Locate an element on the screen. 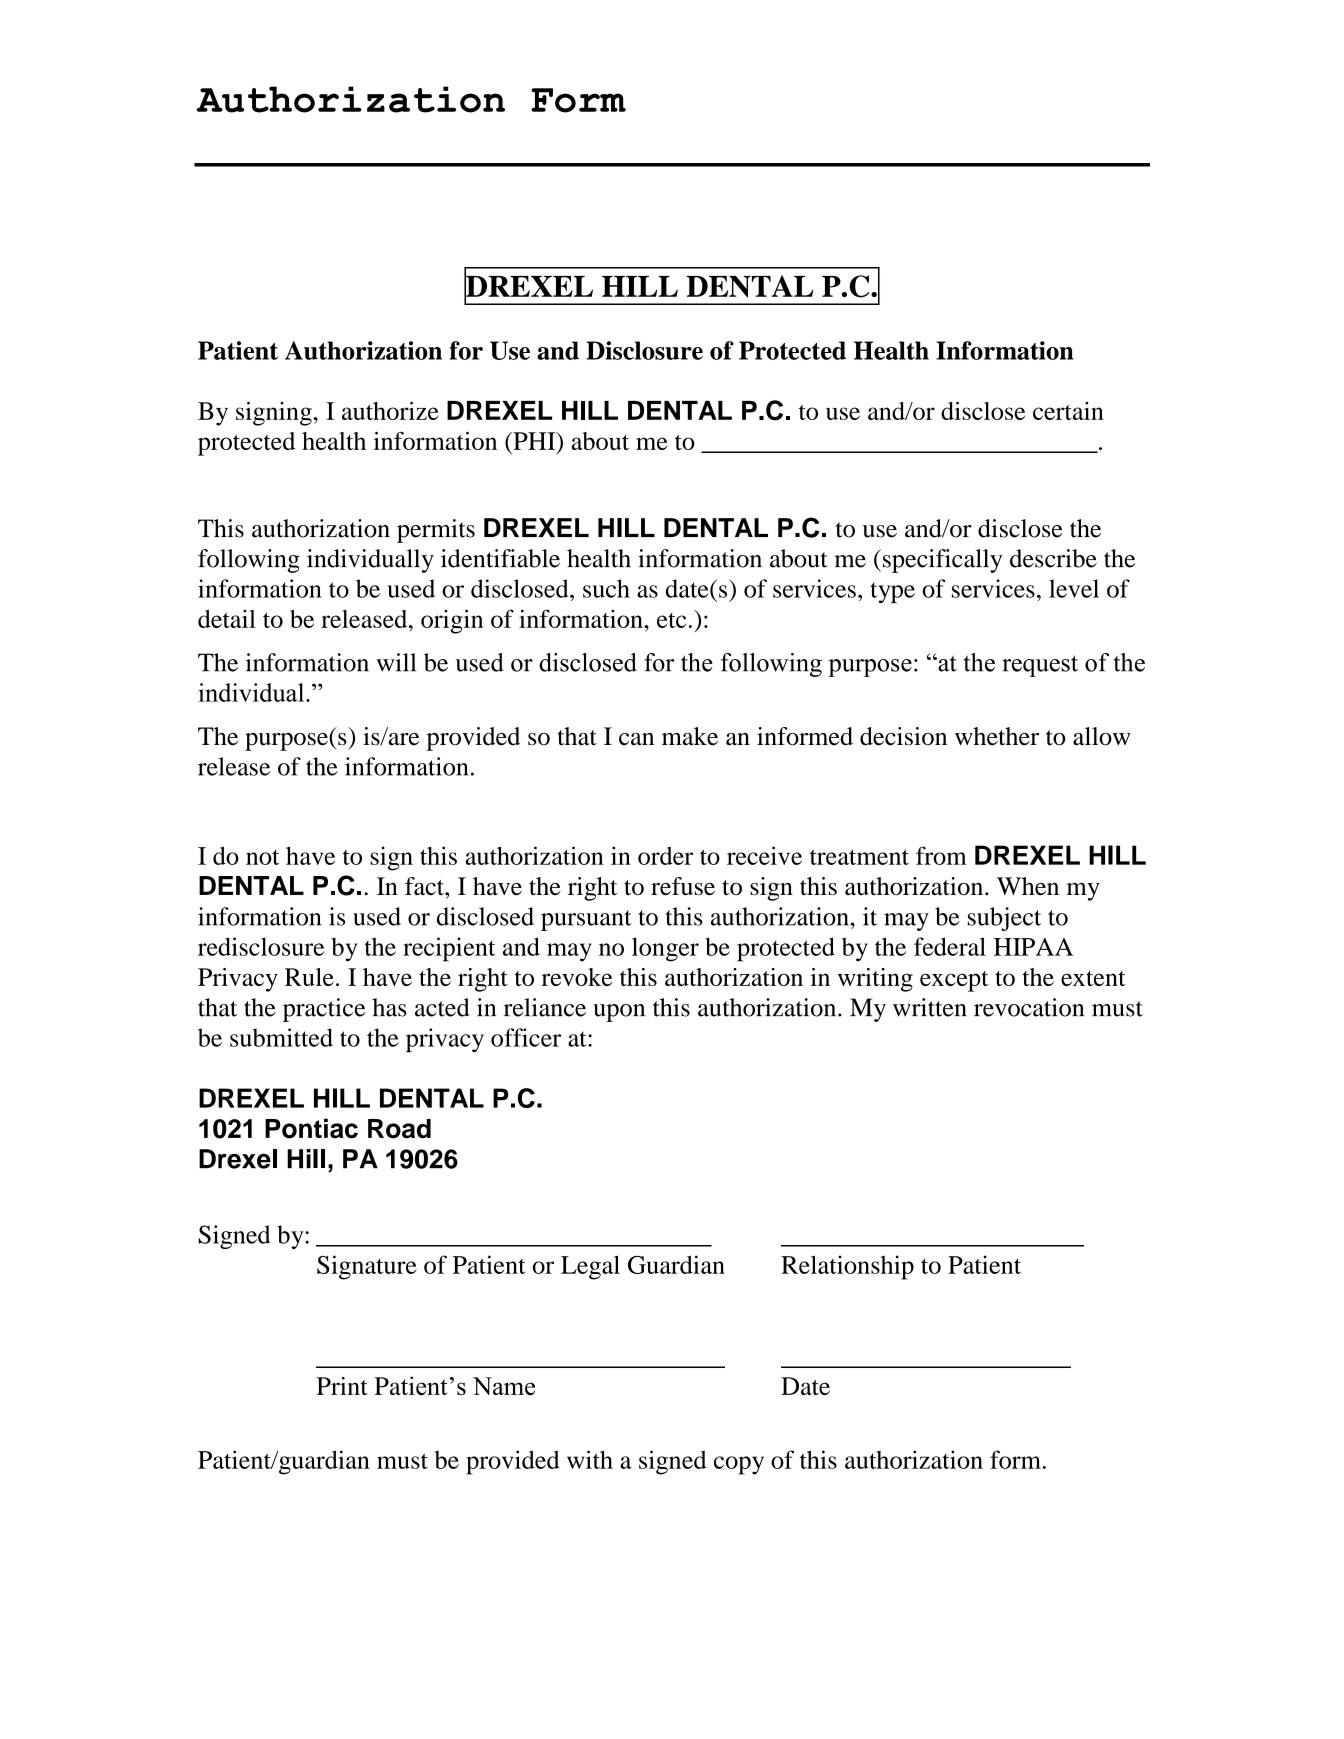 This screenshot has width=1344, height=1739. certain is located at coordinates (1068, 411).
